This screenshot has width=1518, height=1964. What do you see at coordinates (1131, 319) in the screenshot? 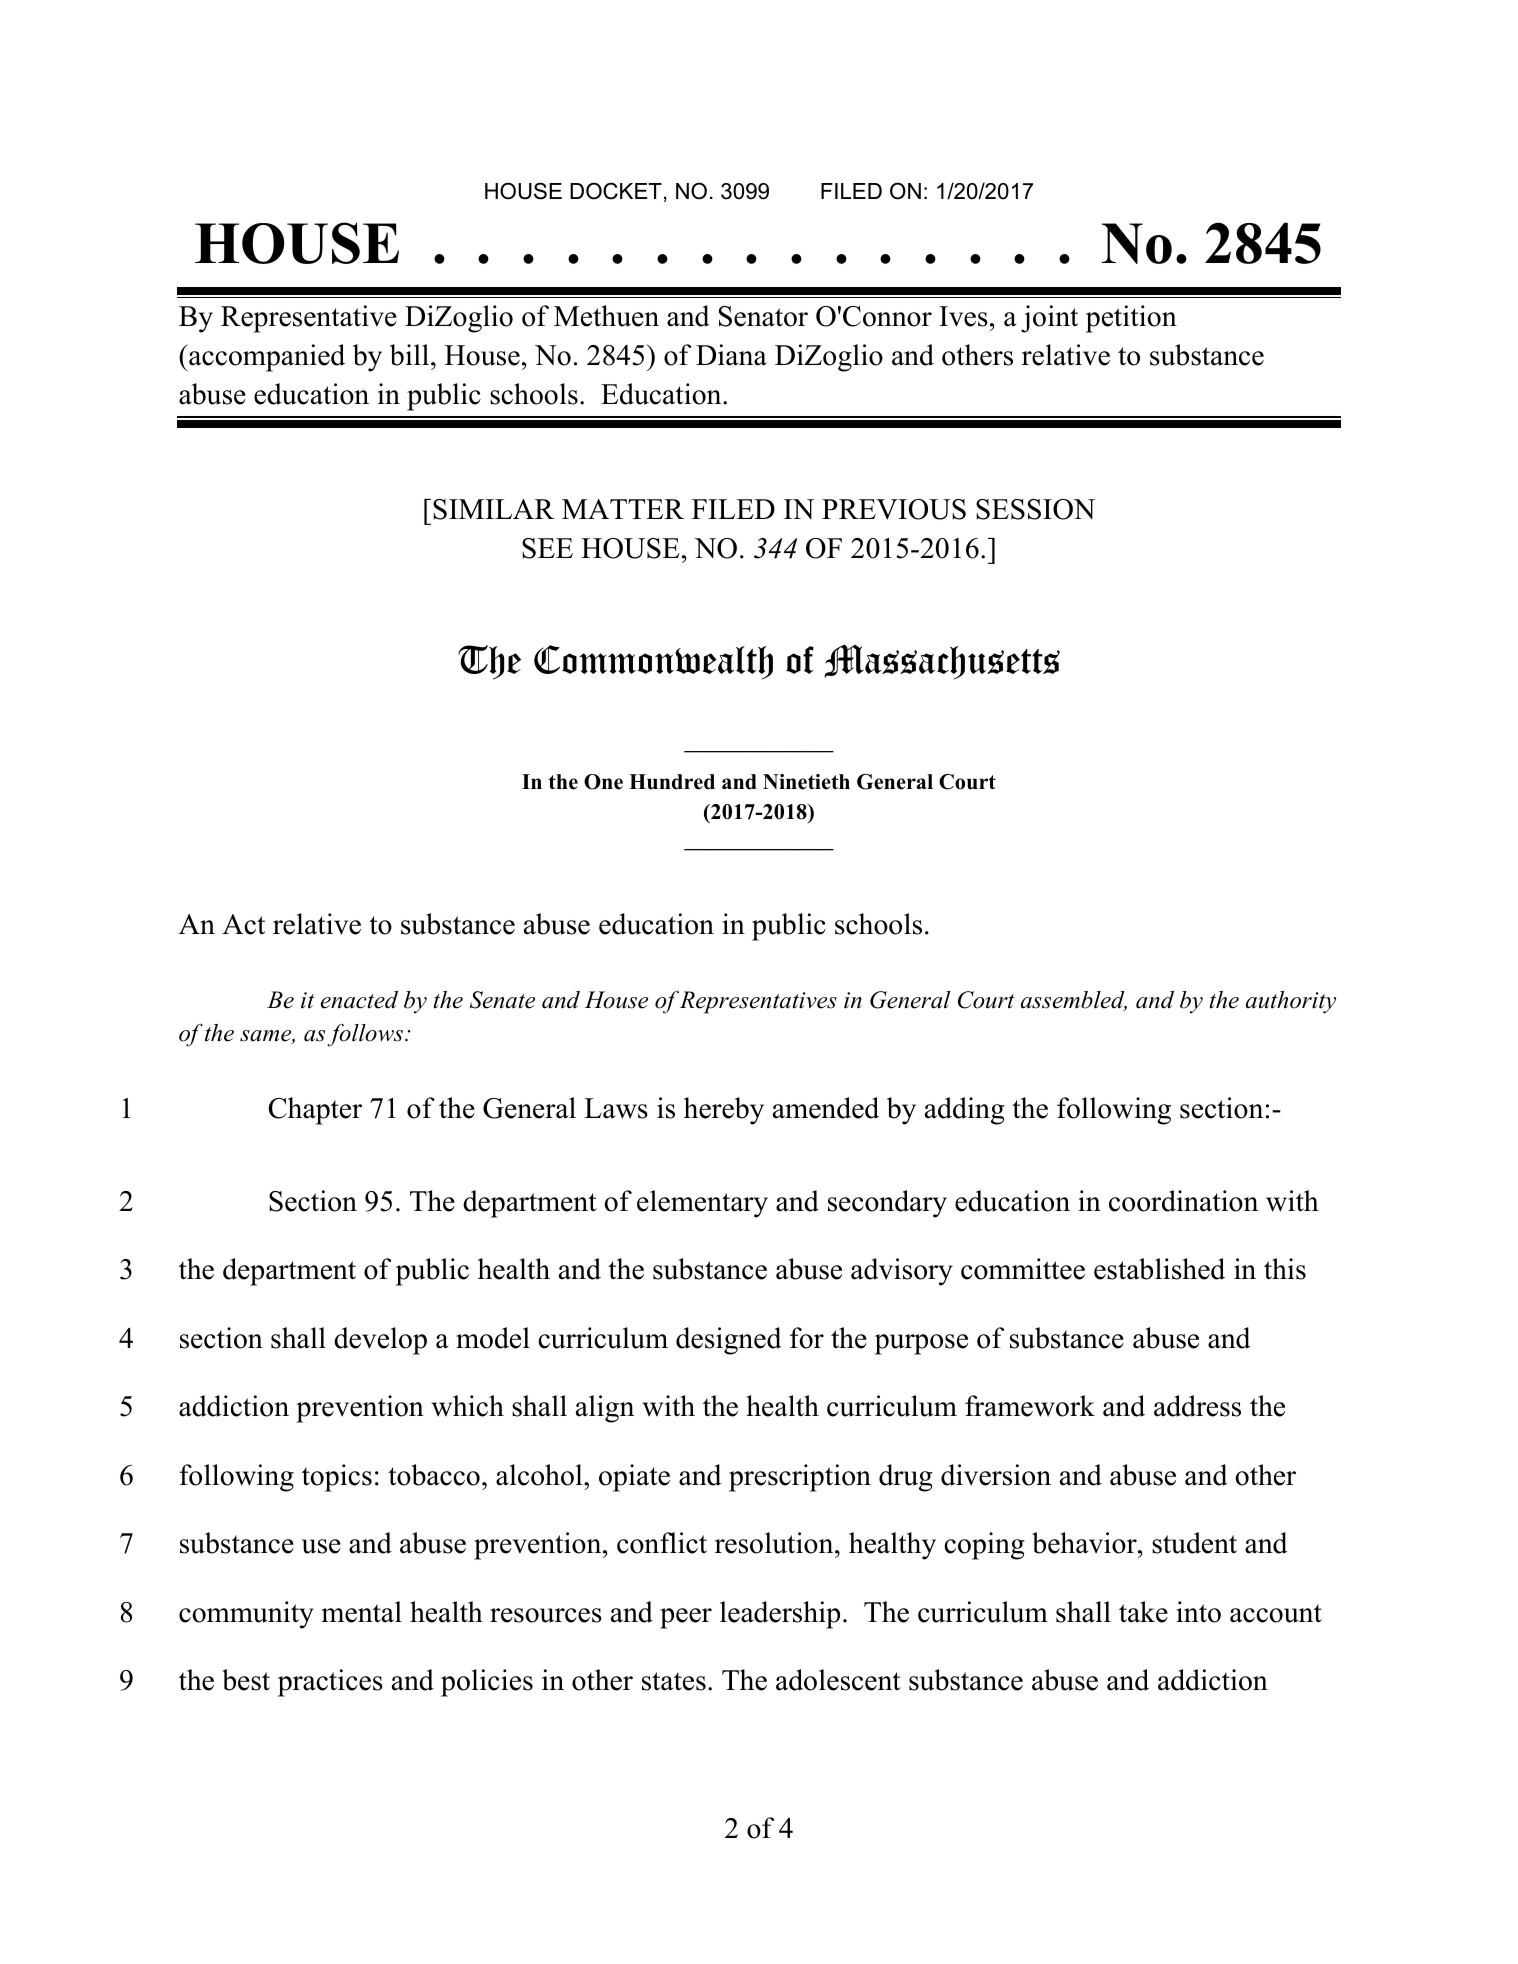
I see `petition` at bounding box center [1131, 319].
